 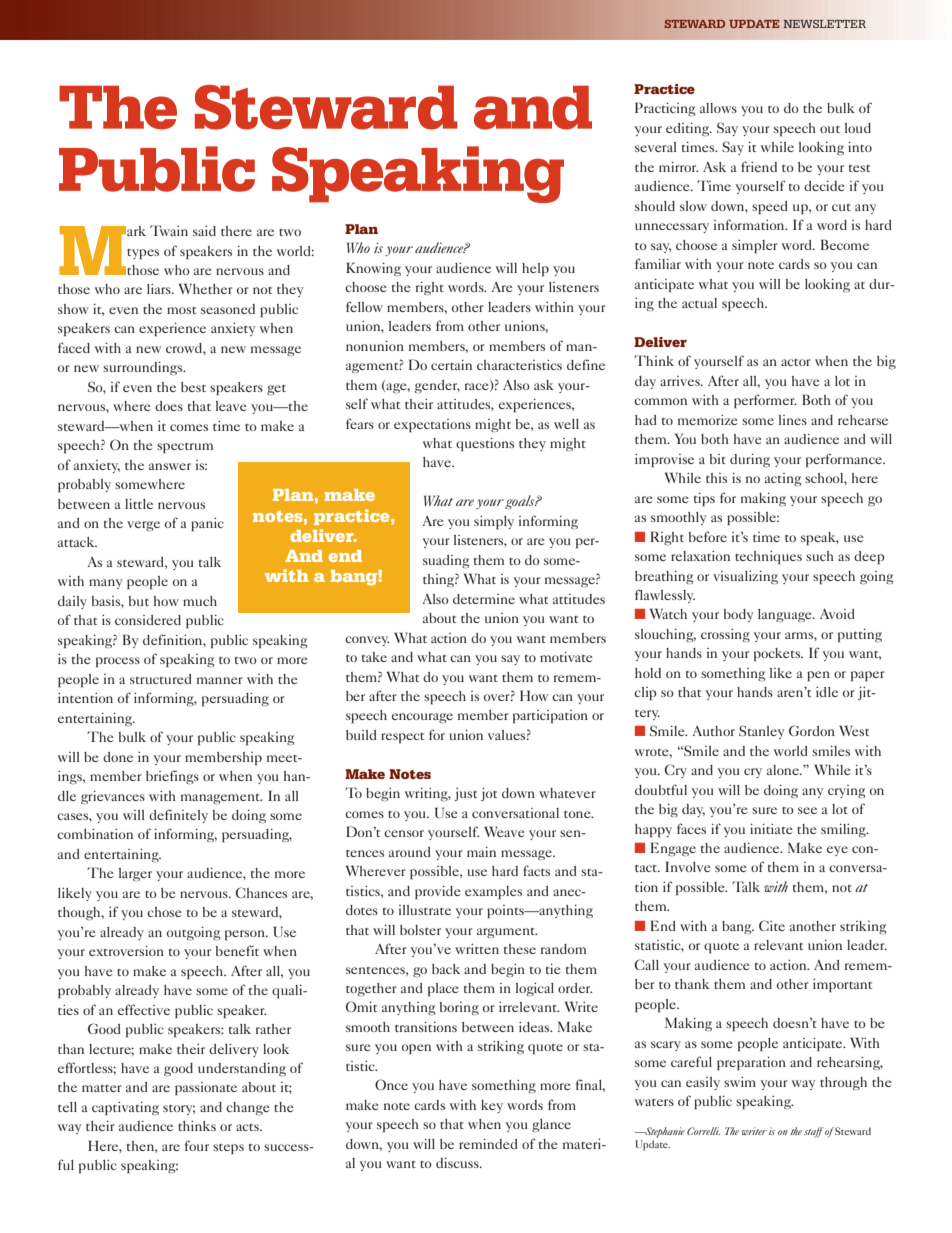 What do you see at coordinates (451, 365) in the screenshot?
I see `certain` at bounding box center [451, 365].
